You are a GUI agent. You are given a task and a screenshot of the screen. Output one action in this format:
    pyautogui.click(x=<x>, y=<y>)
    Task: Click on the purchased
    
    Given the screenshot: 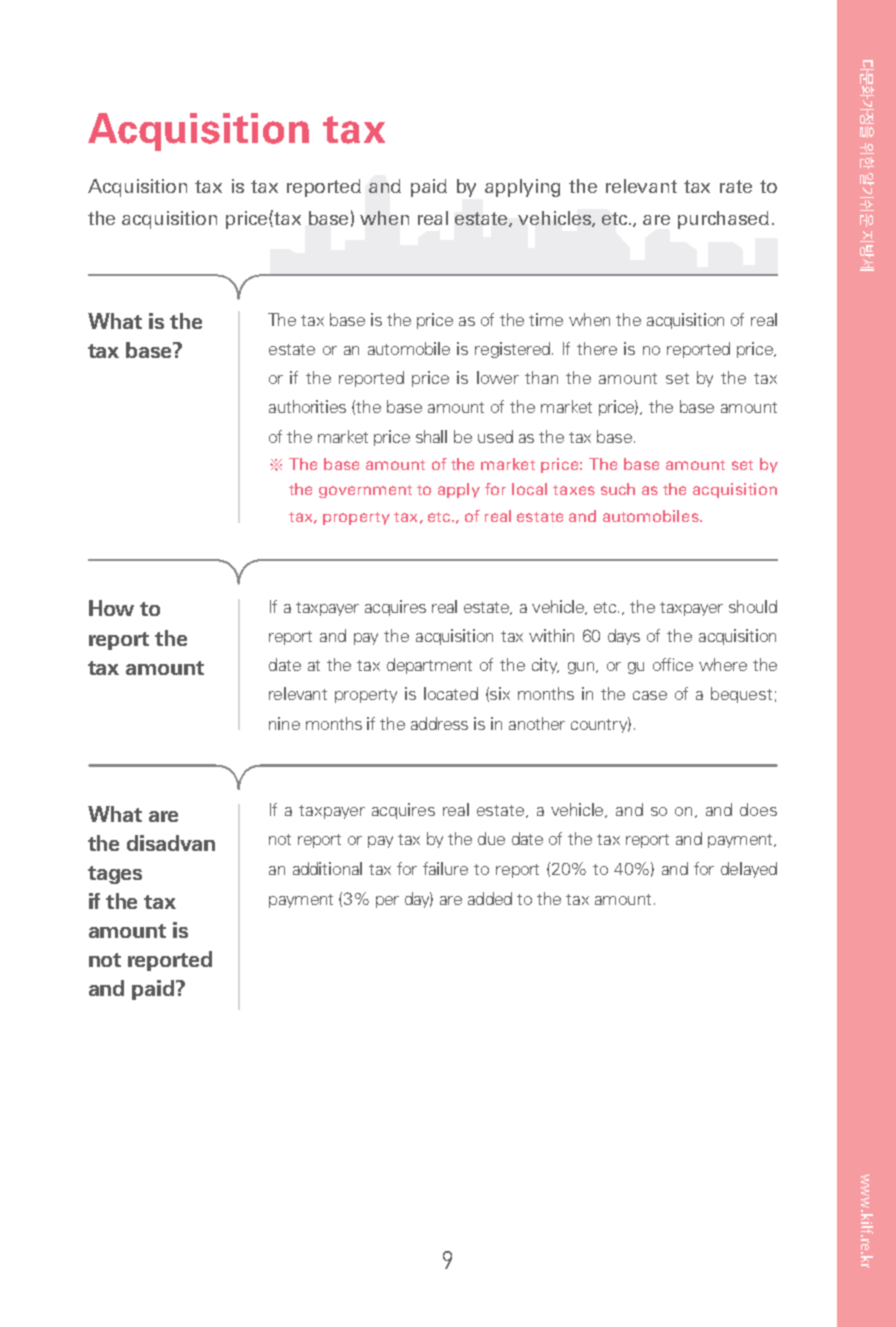 What is the action you would take?
    pyautogui.click(x=723, y=220)
